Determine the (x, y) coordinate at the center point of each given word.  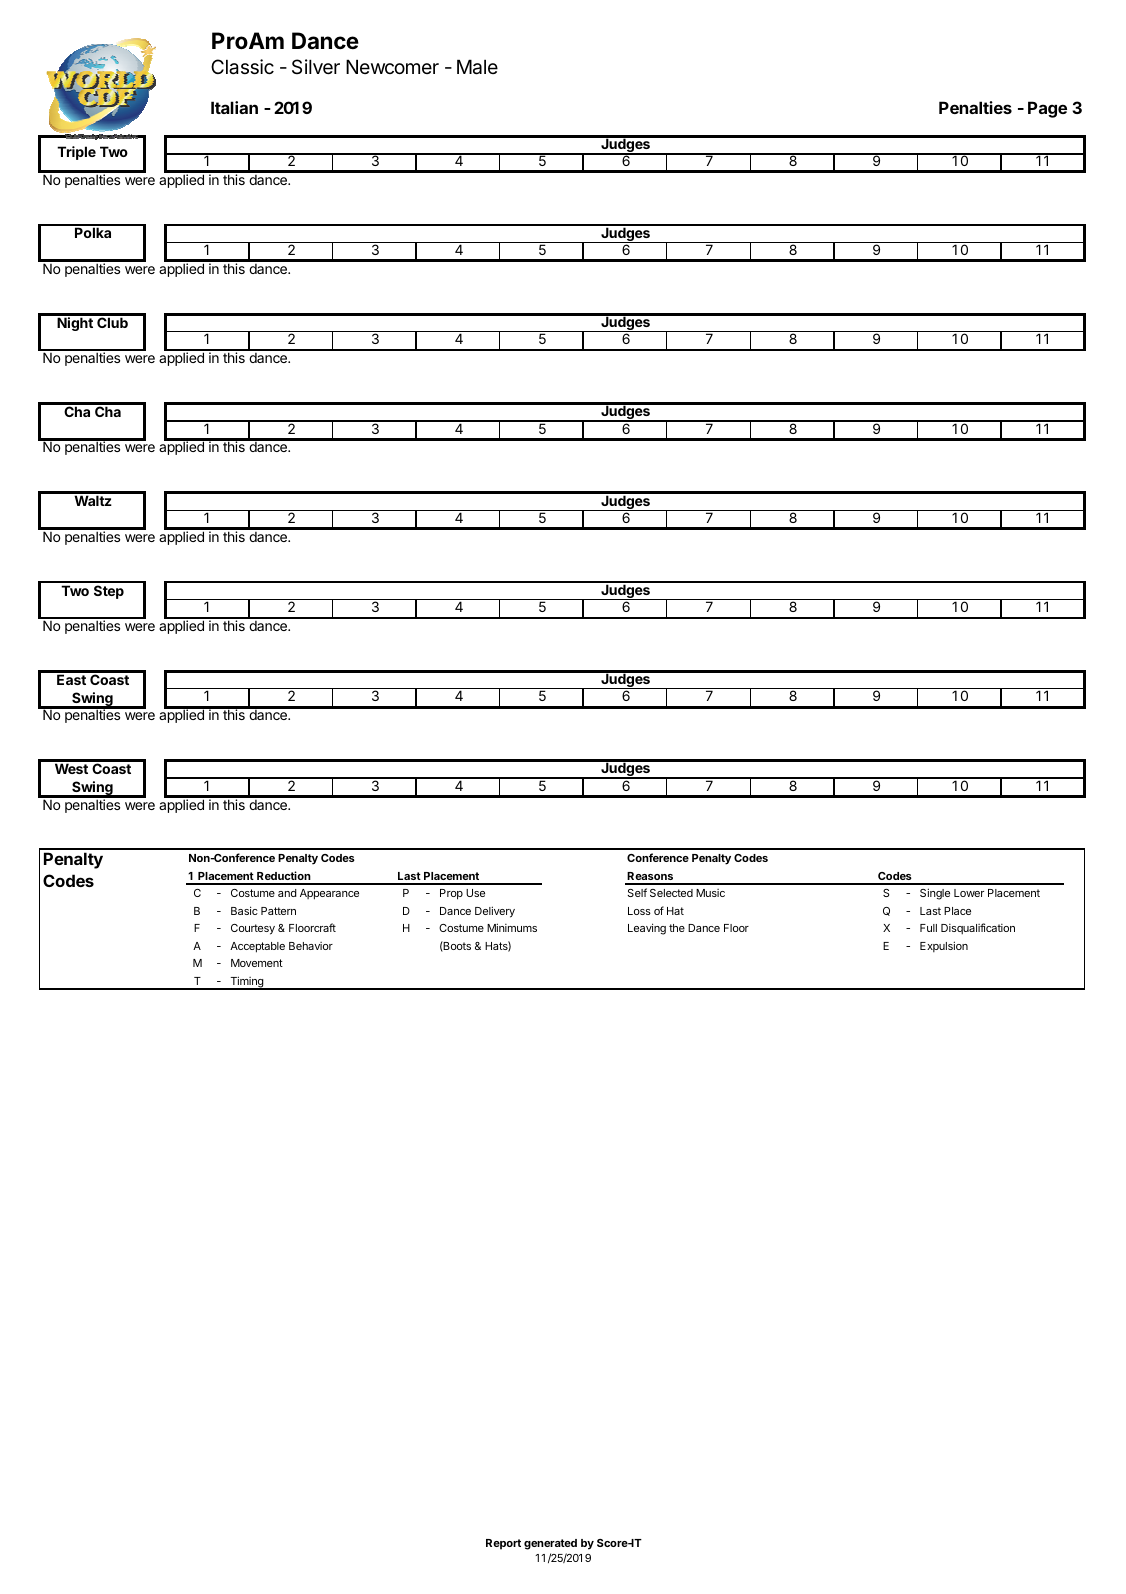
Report (503, 1544)
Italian (234, 107)
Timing (246, 983)
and (287, 893)
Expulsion (944, 946)
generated (550, 1544)
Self (637, 892)
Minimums (512, 927)
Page (1047, 109)
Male (477, 67)
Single (935, 894)
